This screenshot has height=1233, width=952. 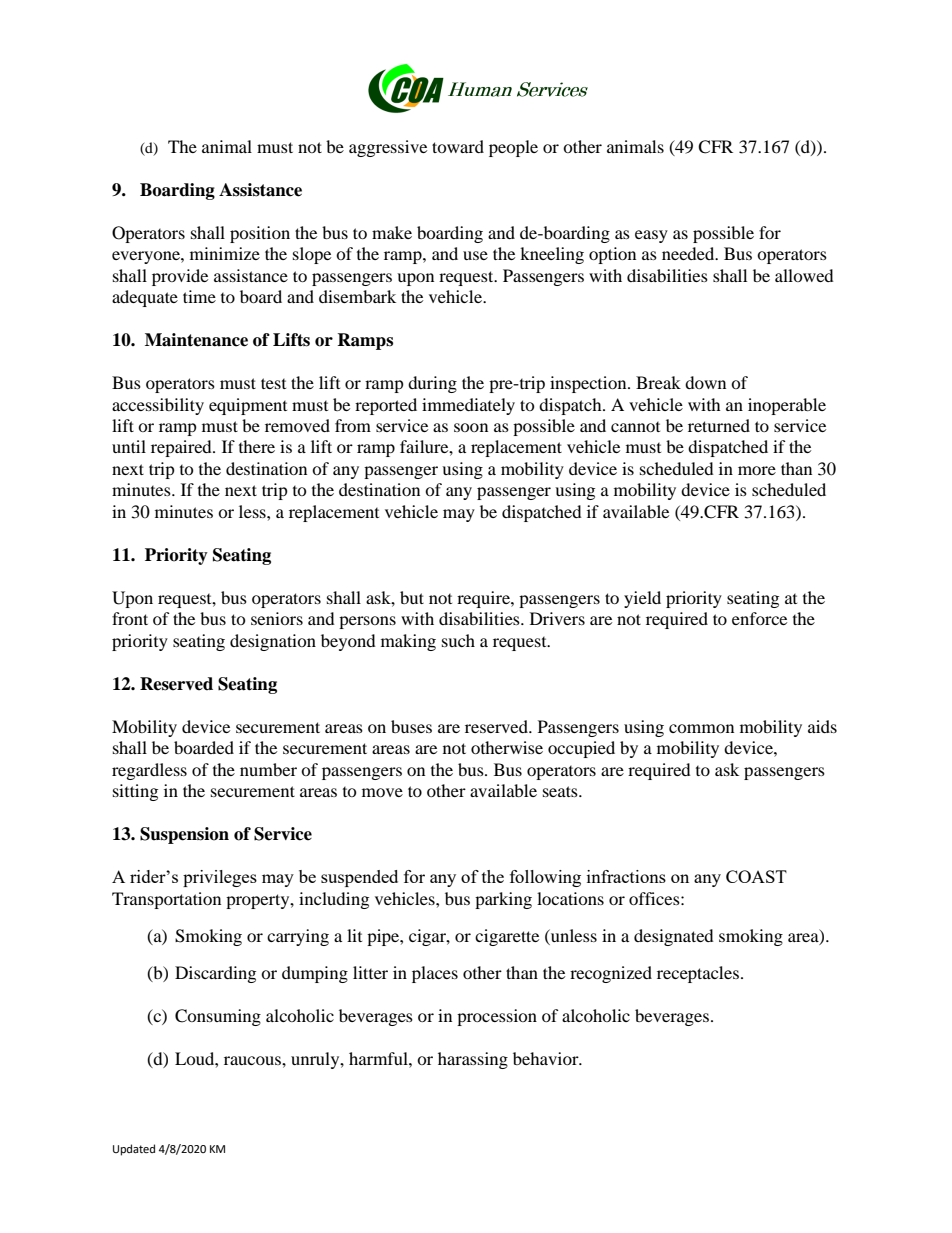 I want to click on enforce, so click(x=759, y=618).
